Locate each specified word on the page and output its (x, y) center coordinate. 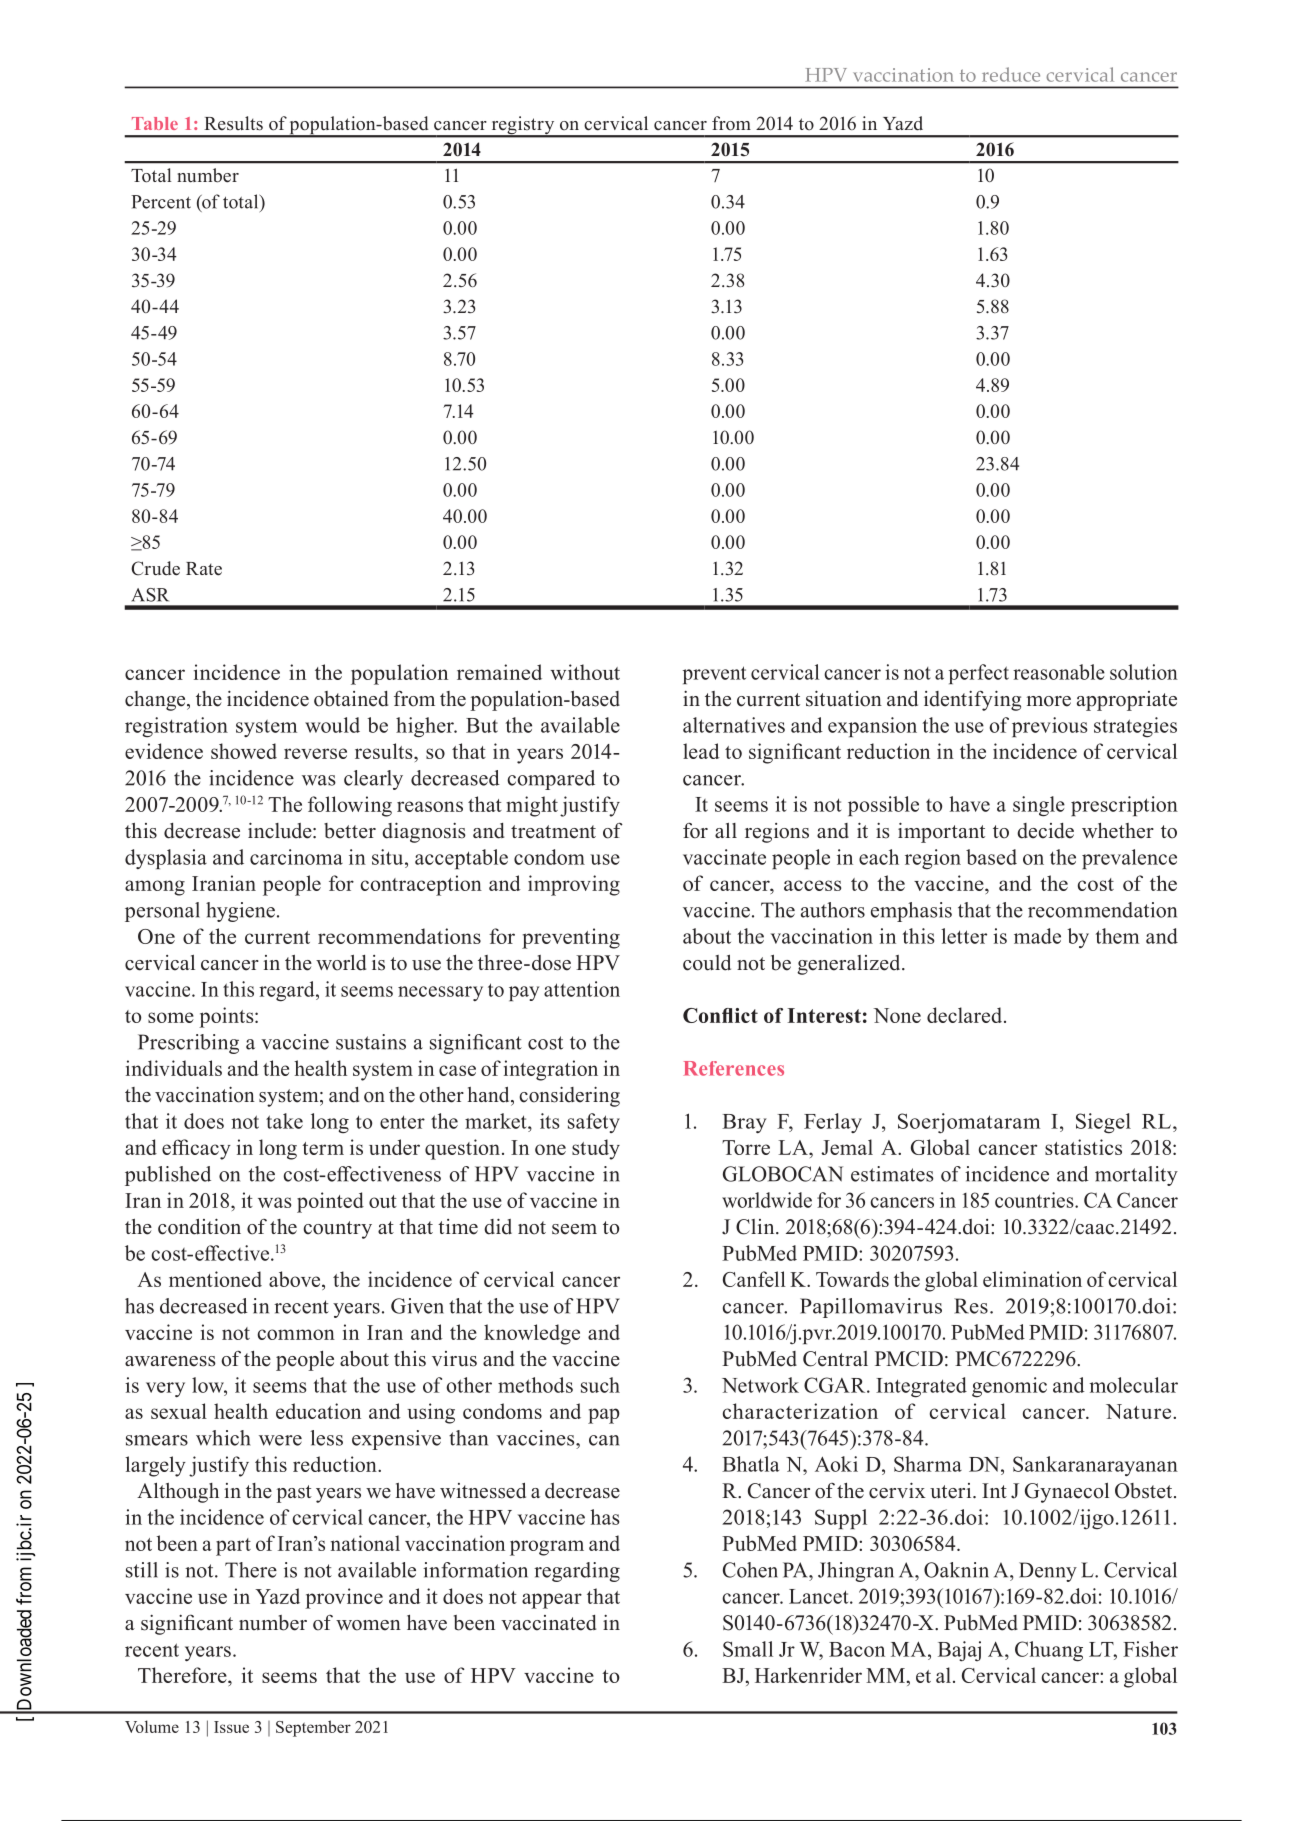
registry (523, 126)
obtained (351, 699)
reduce (1011, 74)
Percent (161, 202)
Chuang (1049, 1651)
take (284, 1121)
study (596, 1149)
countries (1035, 1200)
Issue (231, 1727)
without (585, 672)
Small (748, 1649)
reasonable (1059, 672)
